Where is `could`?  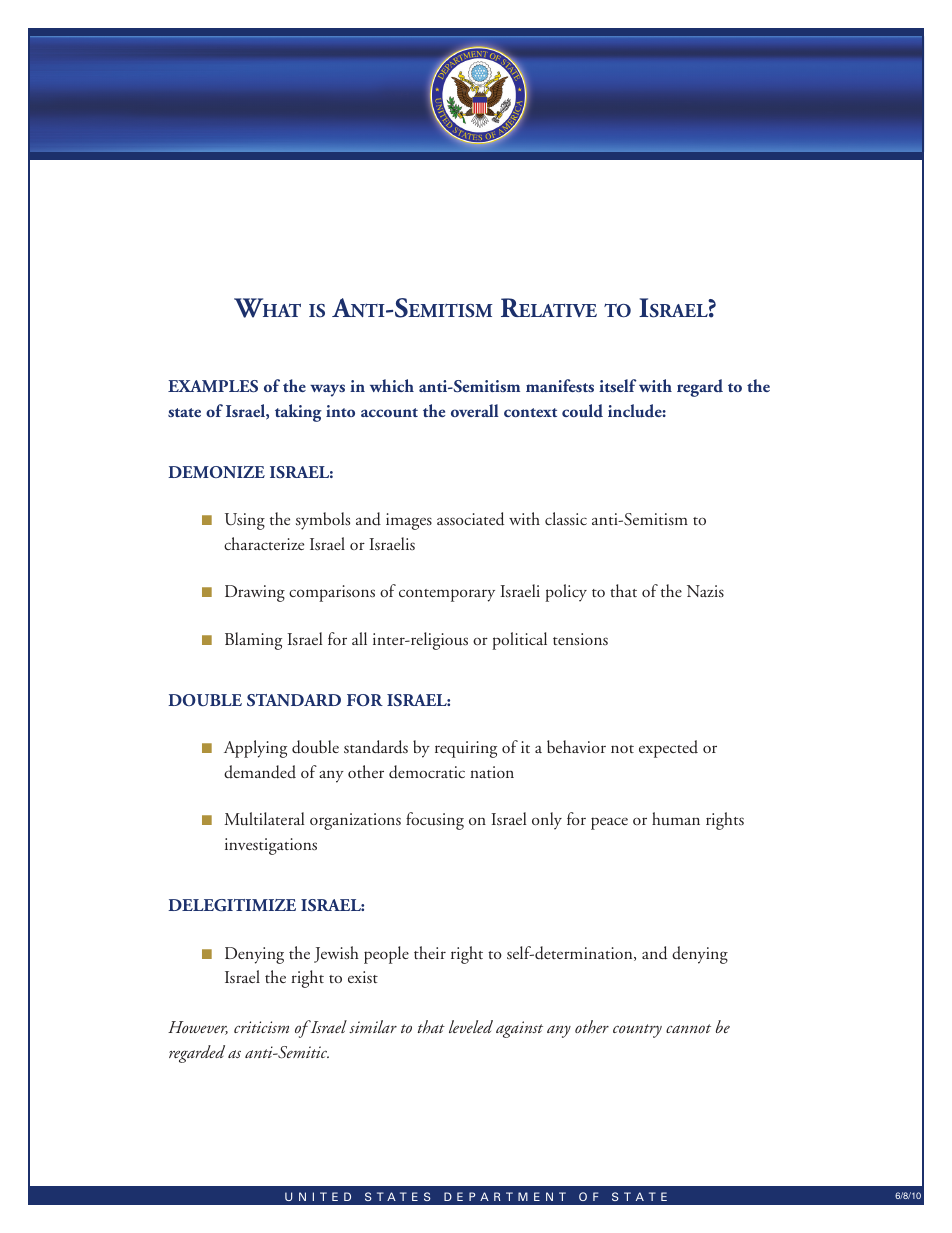 could is located at coordinates (582, 411).
